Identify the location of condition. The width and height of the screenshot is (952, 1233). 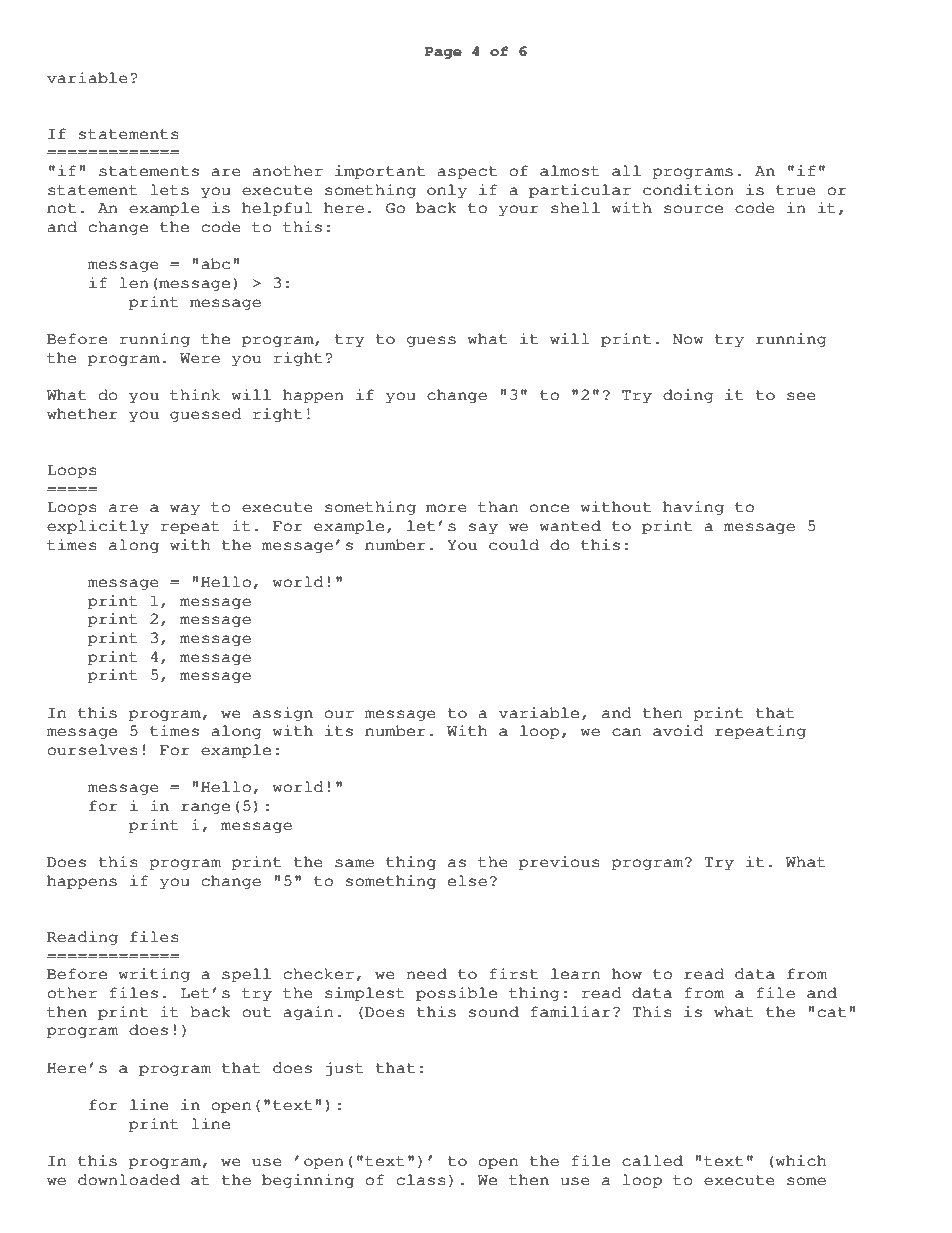
(688, 190).
